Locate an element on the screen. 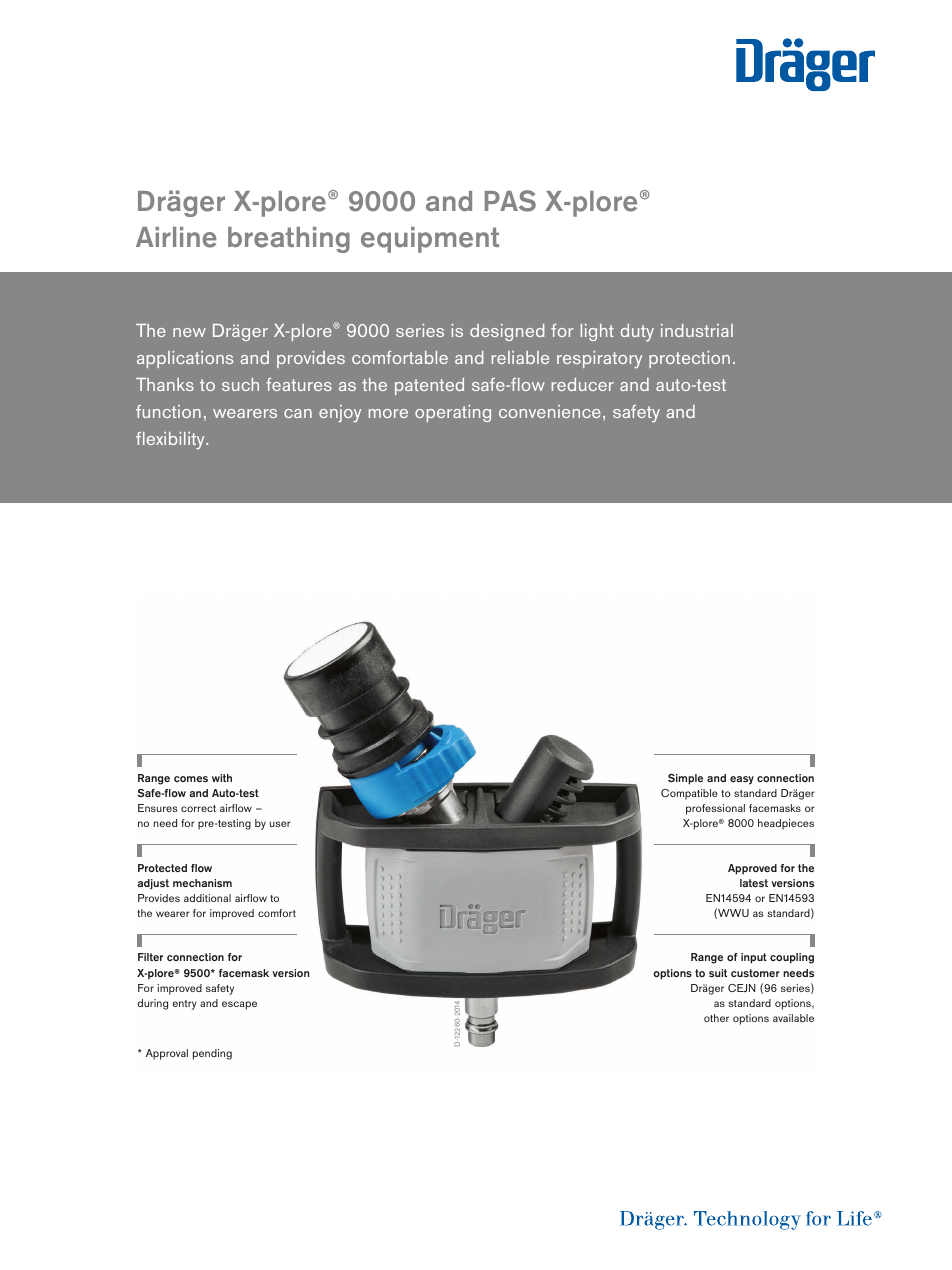 This screenshot has height=1270, width=952. user is located at coordinates (280, 824).
